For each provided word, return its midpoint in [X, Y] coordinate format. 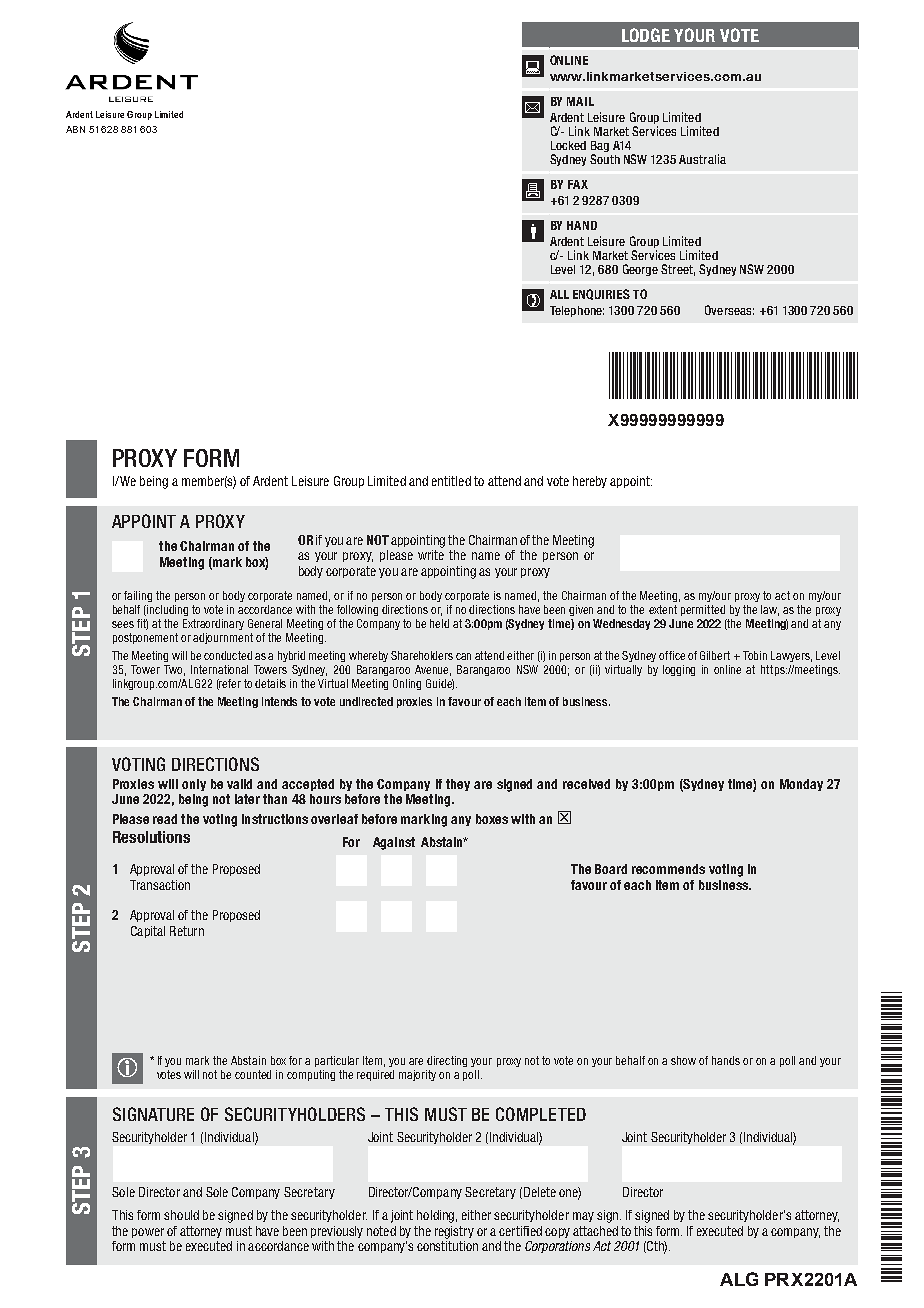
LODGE [646, 35]
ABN [75, 129]
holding [435, 1216]
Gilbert [715, 655]
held [439, 623]
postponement [145, 638]
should [181, 1215]
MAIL [580, 101]
